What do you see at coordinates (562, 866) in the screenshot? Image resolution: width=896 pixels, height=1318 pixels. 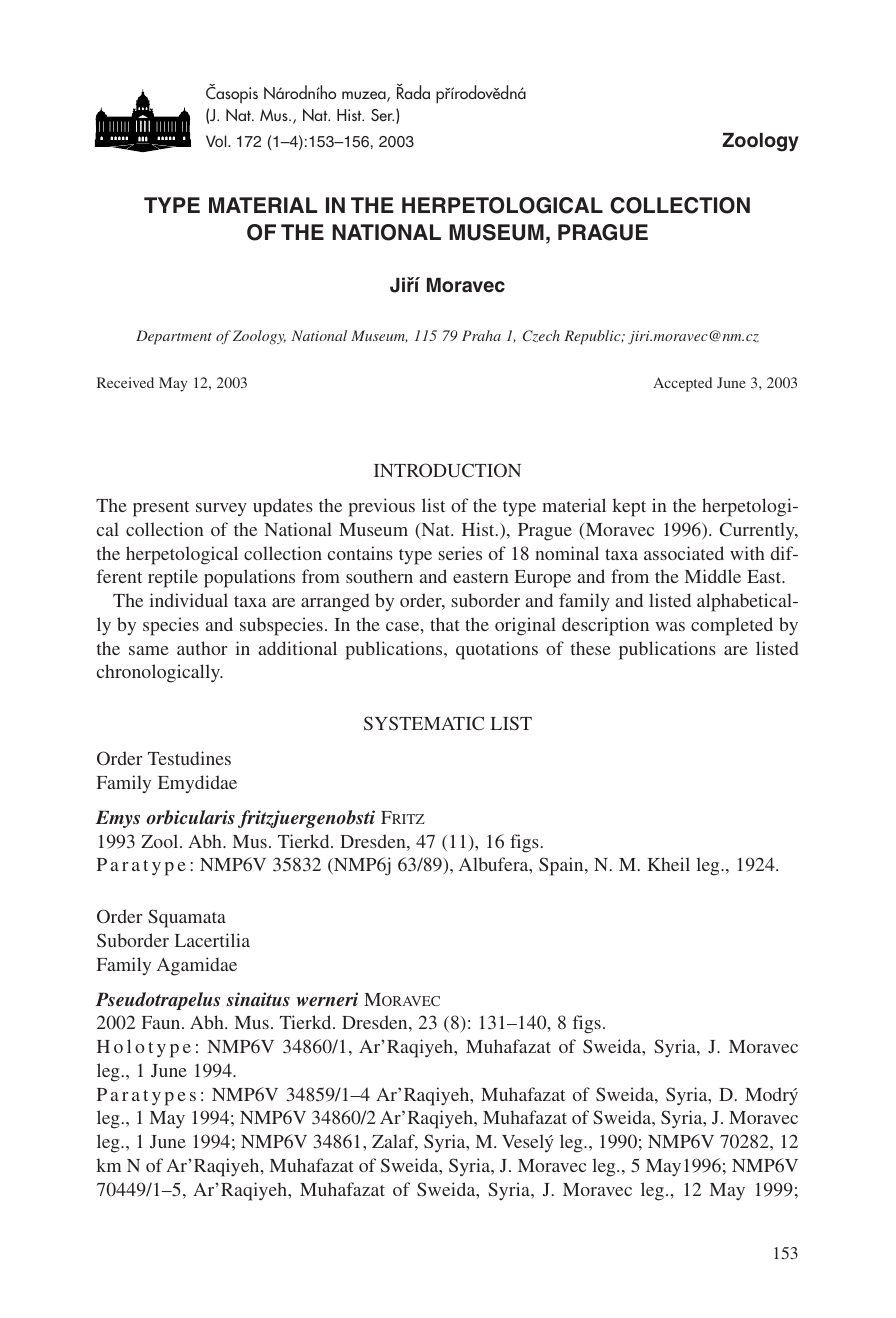 I see `Spain` at bounding box center [562, 866].
